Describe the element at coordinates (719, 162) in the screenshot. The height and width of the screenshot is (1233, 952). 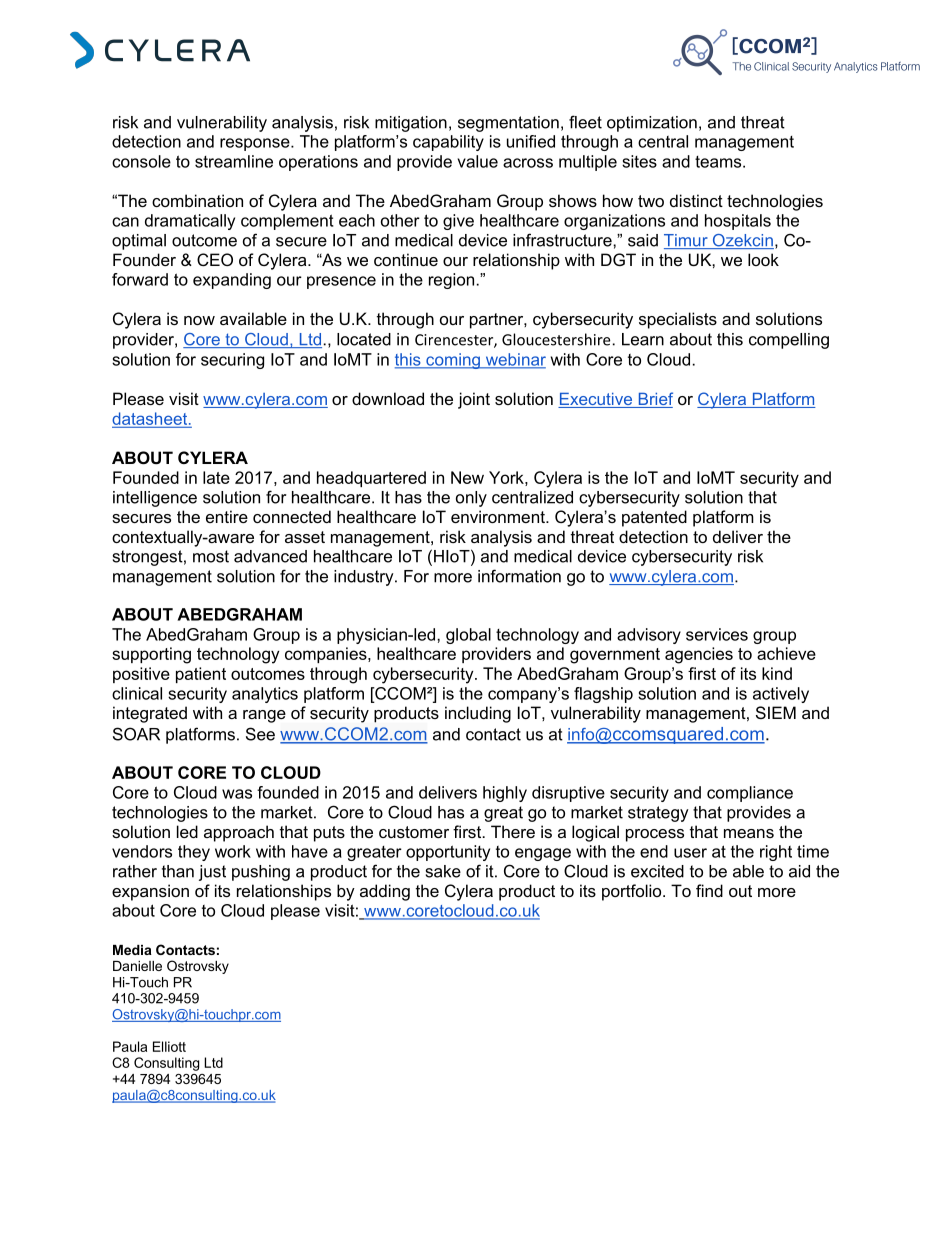
I see `teams` at that location.
